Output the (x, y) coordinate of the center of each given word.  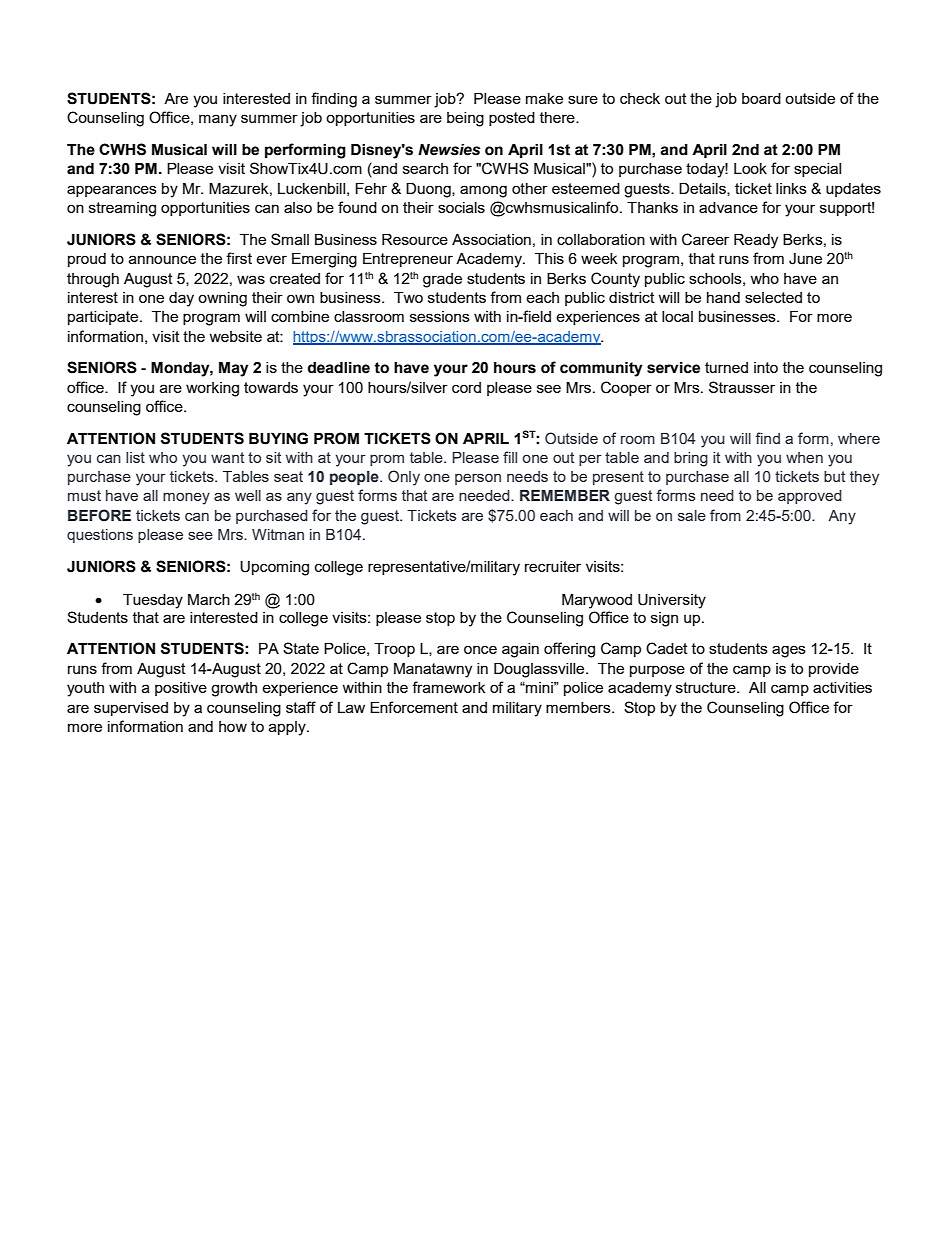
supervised (131, 709)
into (766, 367)
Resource (415, 239)
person (478, 479)
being (465, 119)
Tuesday (153, 601)
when (804, 457)
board (761, 98)
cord (466, 387)
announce (162, 259)
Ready (756, 241)
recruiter (553, 566)
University (672, 601)
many (218, 120)
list (135, 457)
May (234, 369)
